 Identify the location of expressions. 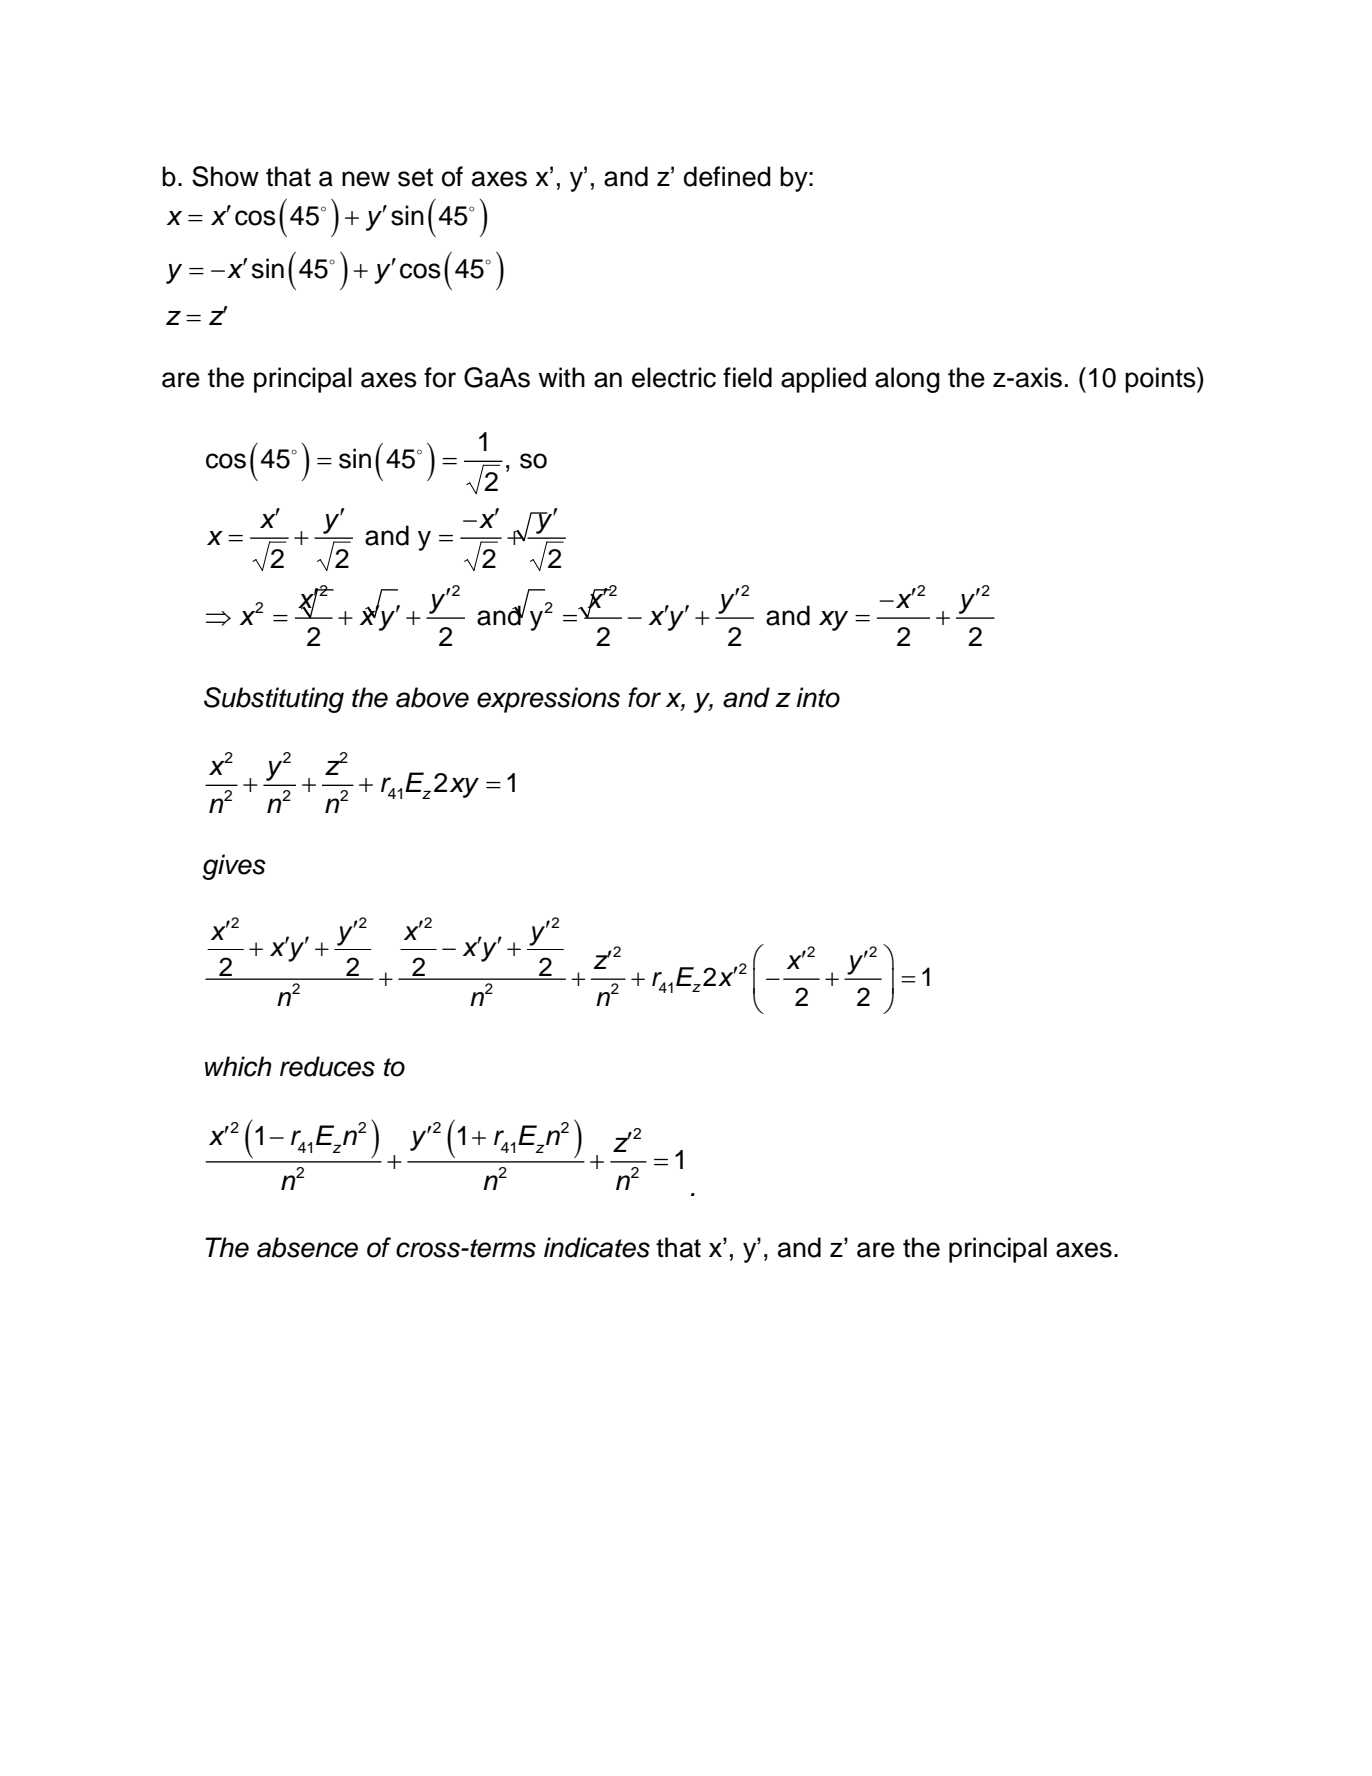
(548, 700).
